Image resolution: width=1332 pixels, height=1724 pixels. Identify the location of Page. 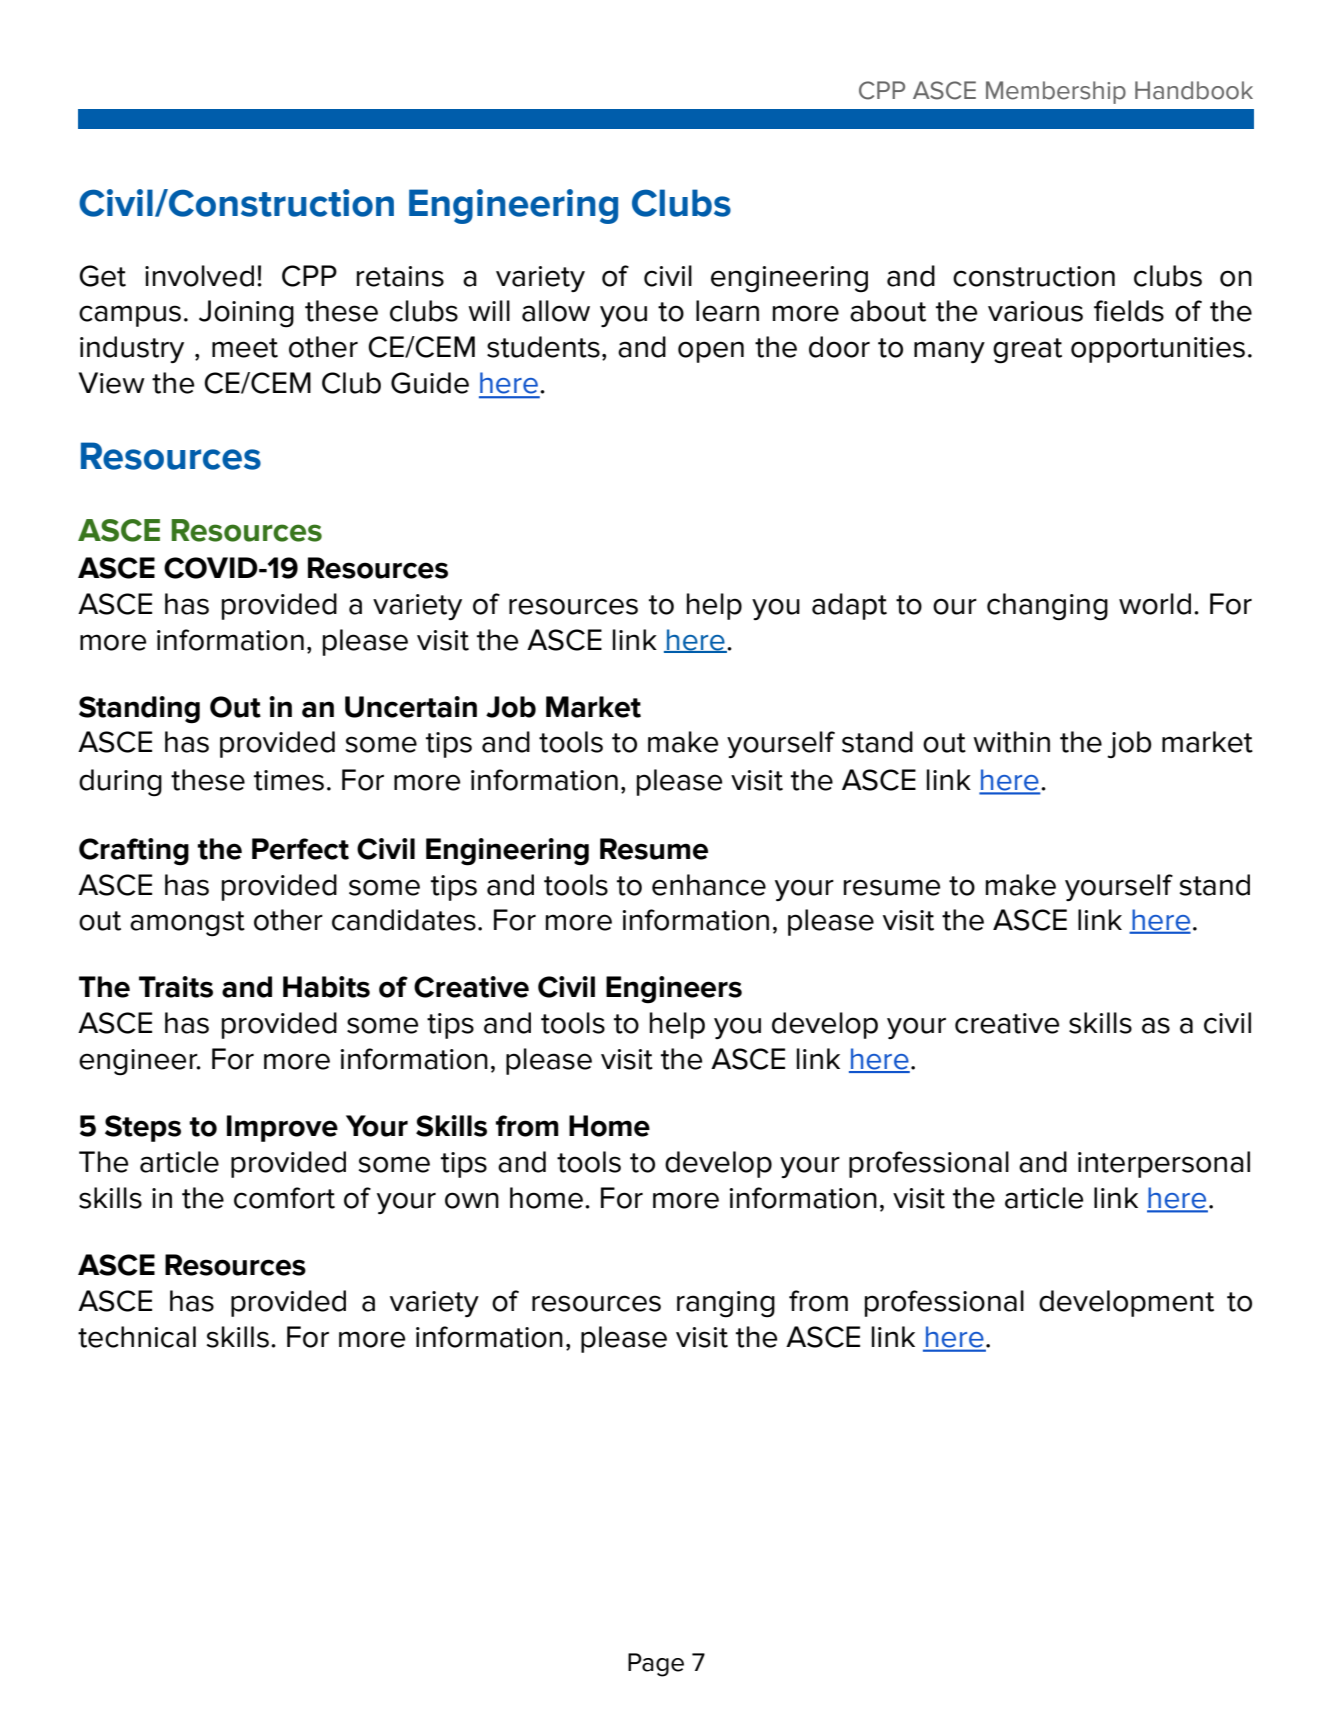
(656, 1665).
